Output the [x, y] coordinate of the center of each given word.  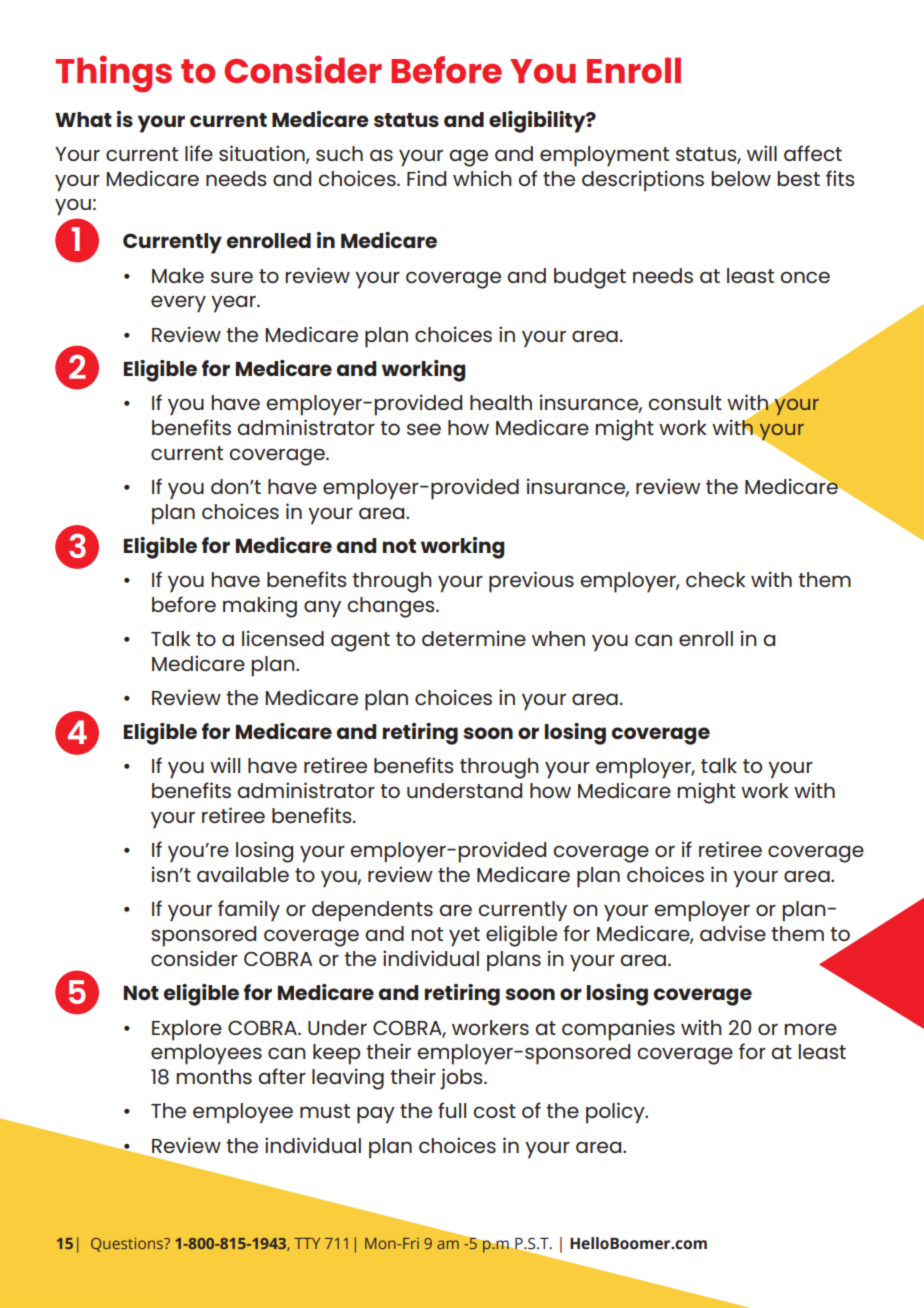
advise [733, 933]
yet [464, 937]
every [178, 304]
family [249, 911]
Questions [128, 1245]
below [741, 178]
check [716, 579]
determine [474, 638]
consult [685, 402]
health [501, 402]
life [199, 153]
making [260, 607]
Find [426, 178]
